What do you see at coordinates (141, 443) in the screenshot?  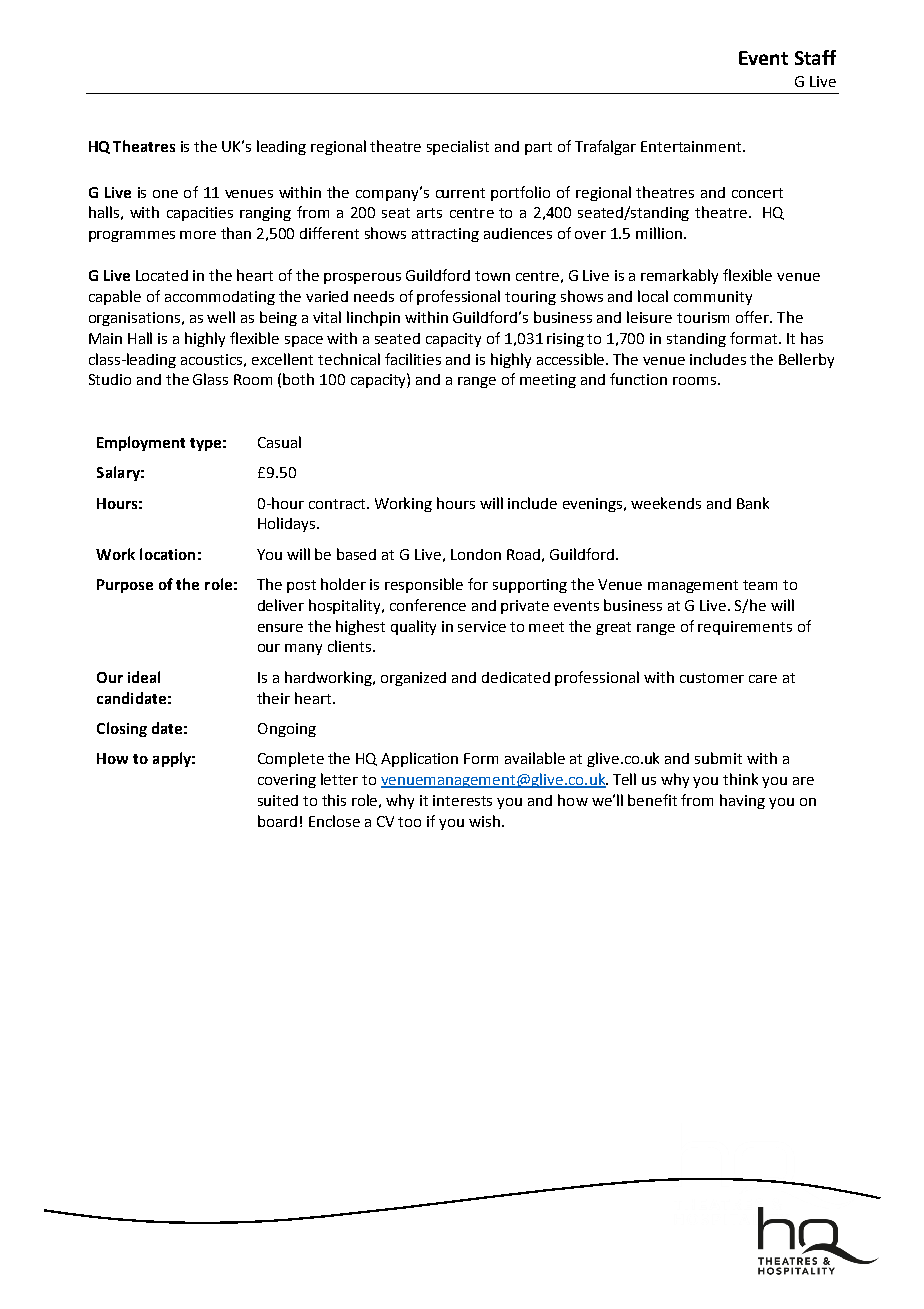 I see `Employment` at bounding box center [141, 443].
